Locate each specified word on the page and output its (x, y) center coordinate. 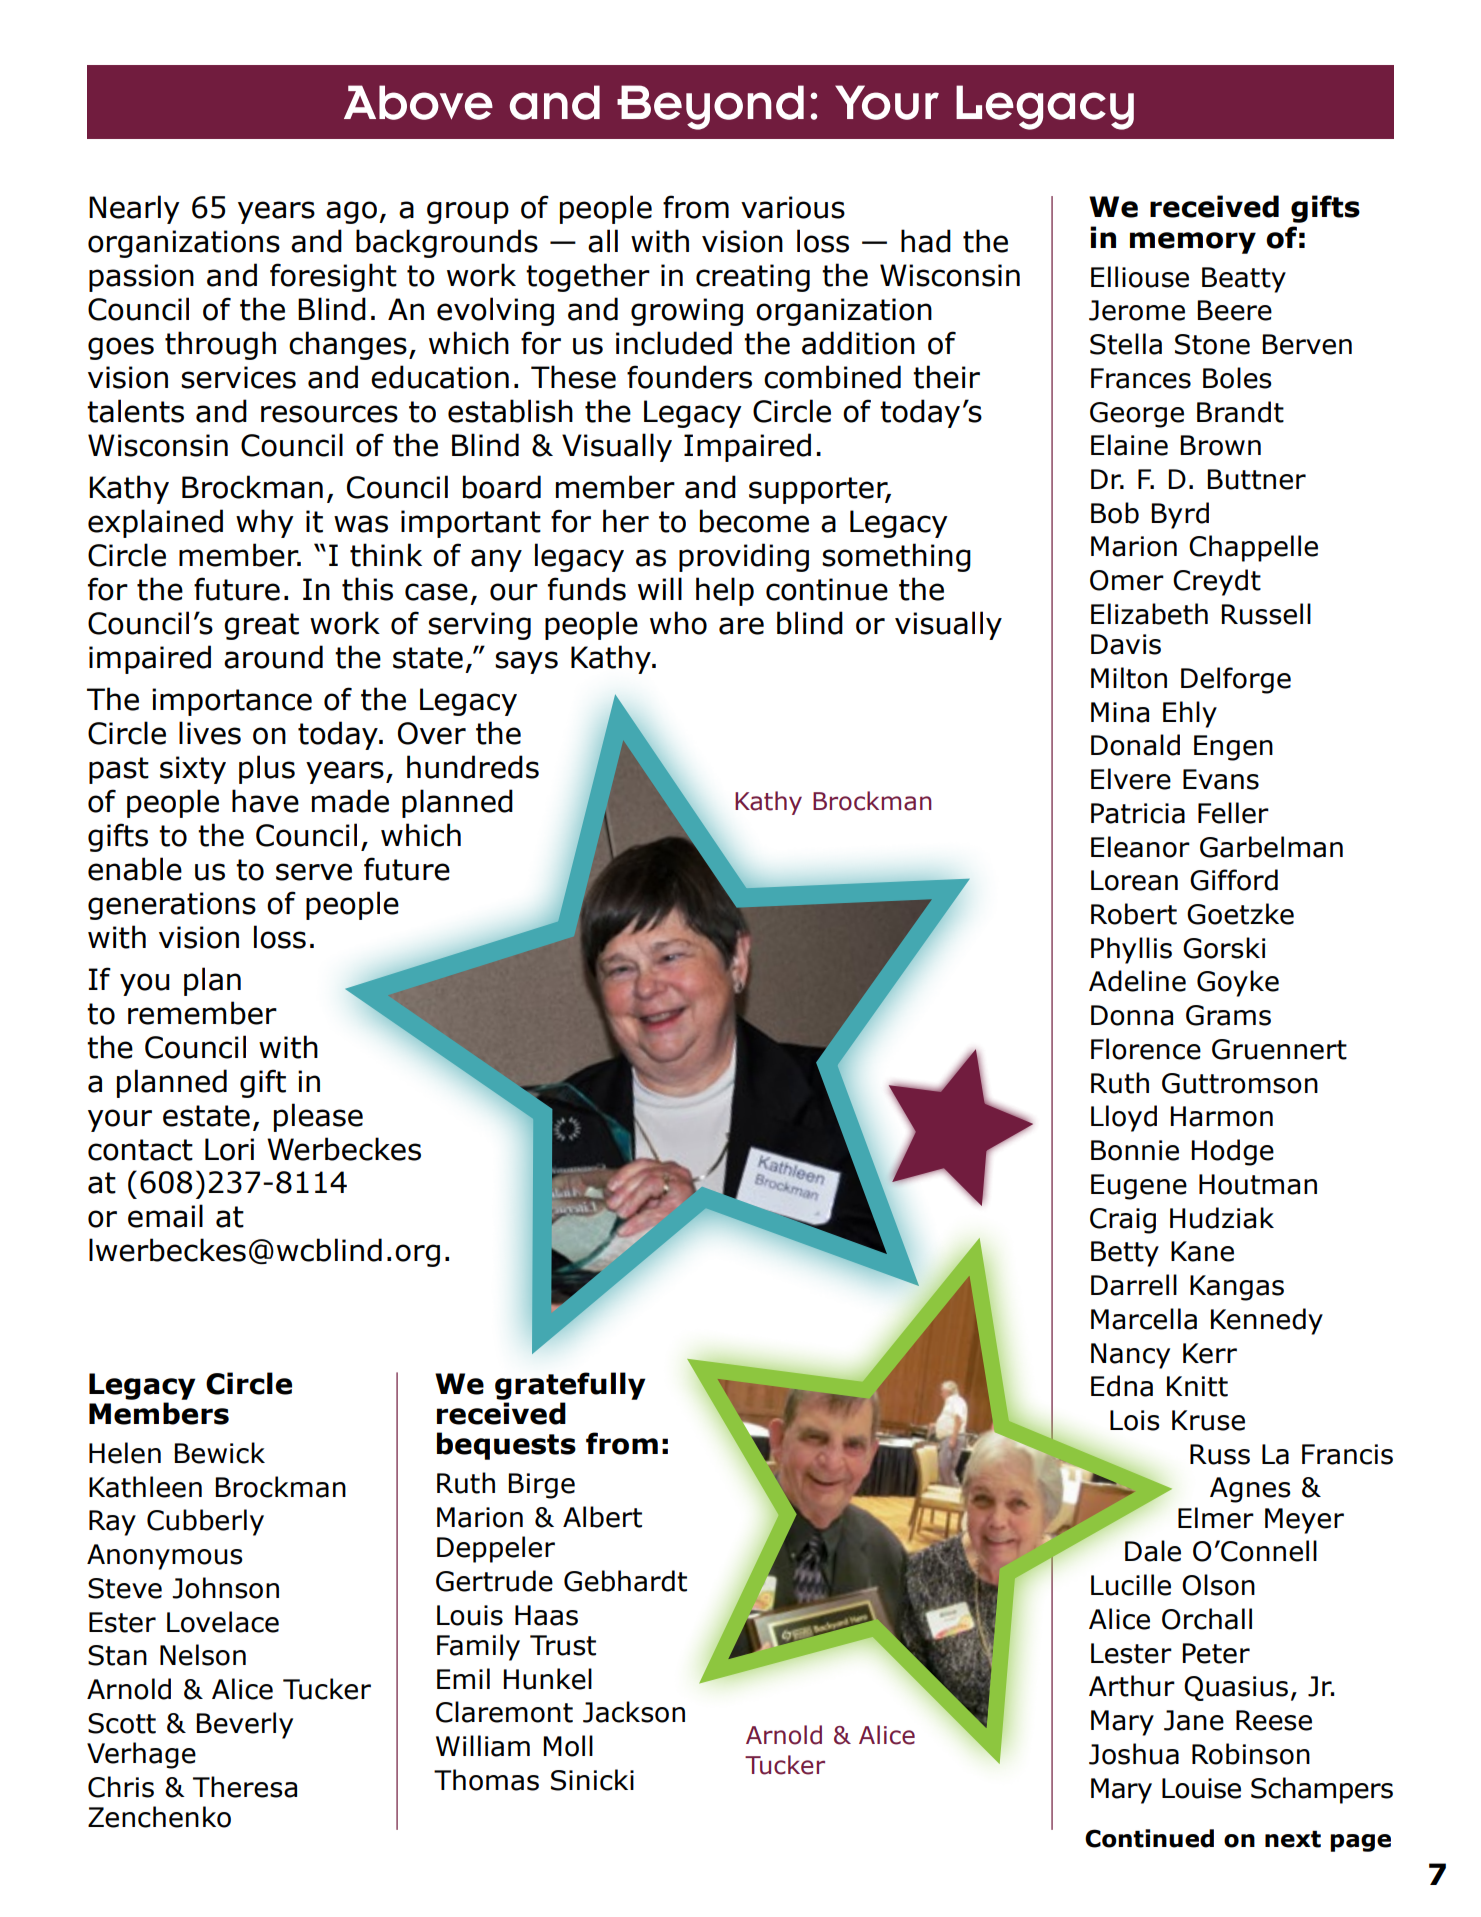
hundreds (473, 767)
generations (172, 906)
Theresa (245, 1787)
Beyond (710, 107)
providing (744, 557)
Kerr (1210, 1353)
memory (1193, 243)
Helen (125, 1453)
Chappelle (1253, 548)
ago (351, 212)
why (265, 523)
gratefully (570, 1386)
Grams (1228, 1015)
